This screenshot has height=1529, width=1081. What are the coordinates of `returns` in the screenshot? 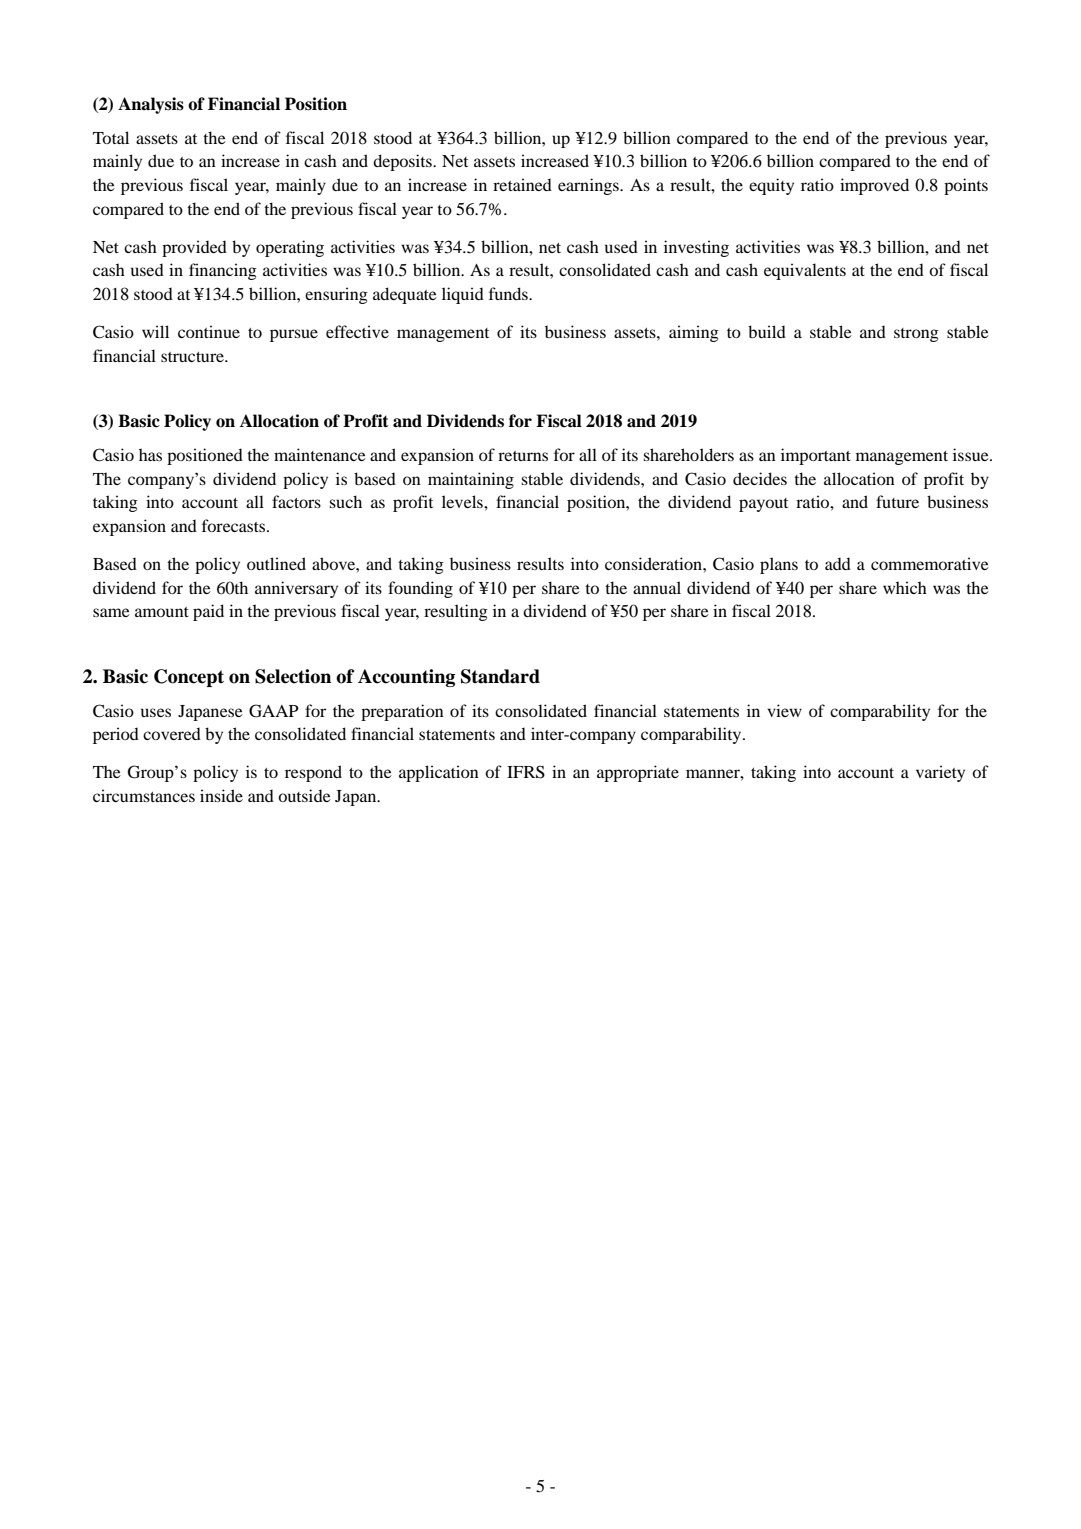 It's located at (523, 456).
